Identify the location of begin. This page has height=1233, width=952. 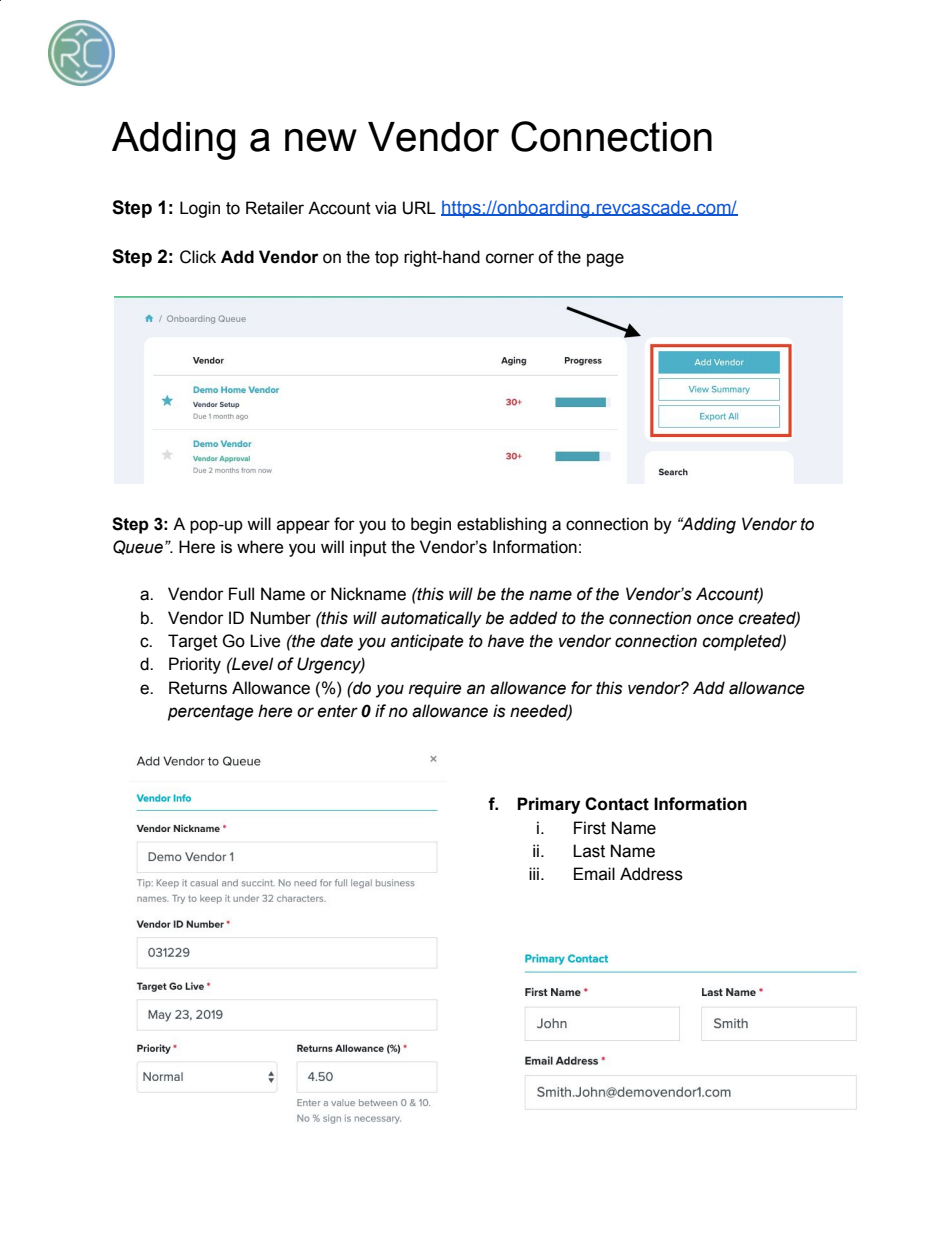
(431, 525).
